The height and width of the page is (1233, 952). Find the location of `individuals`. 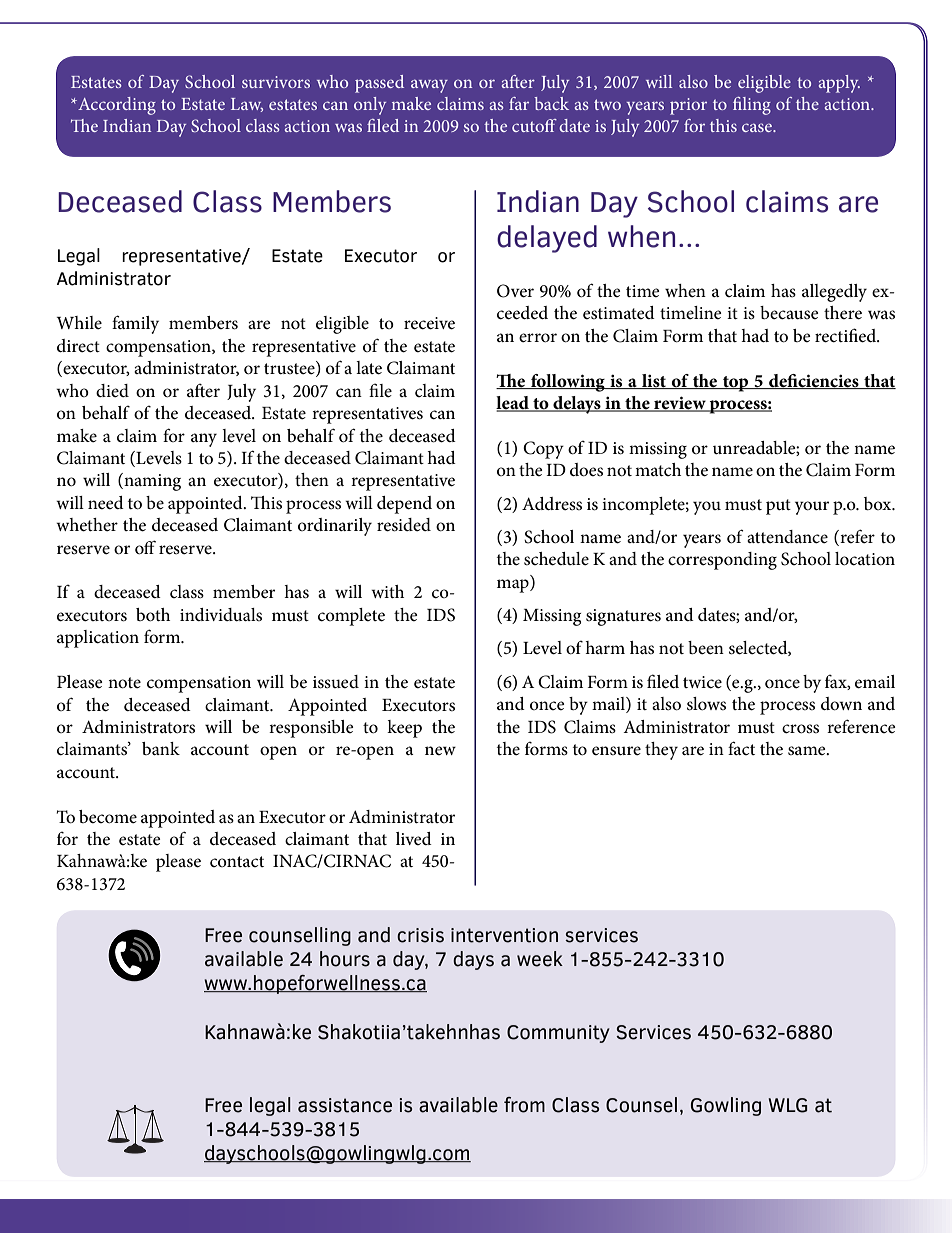

individuals is located at coordinates (221, 615).
